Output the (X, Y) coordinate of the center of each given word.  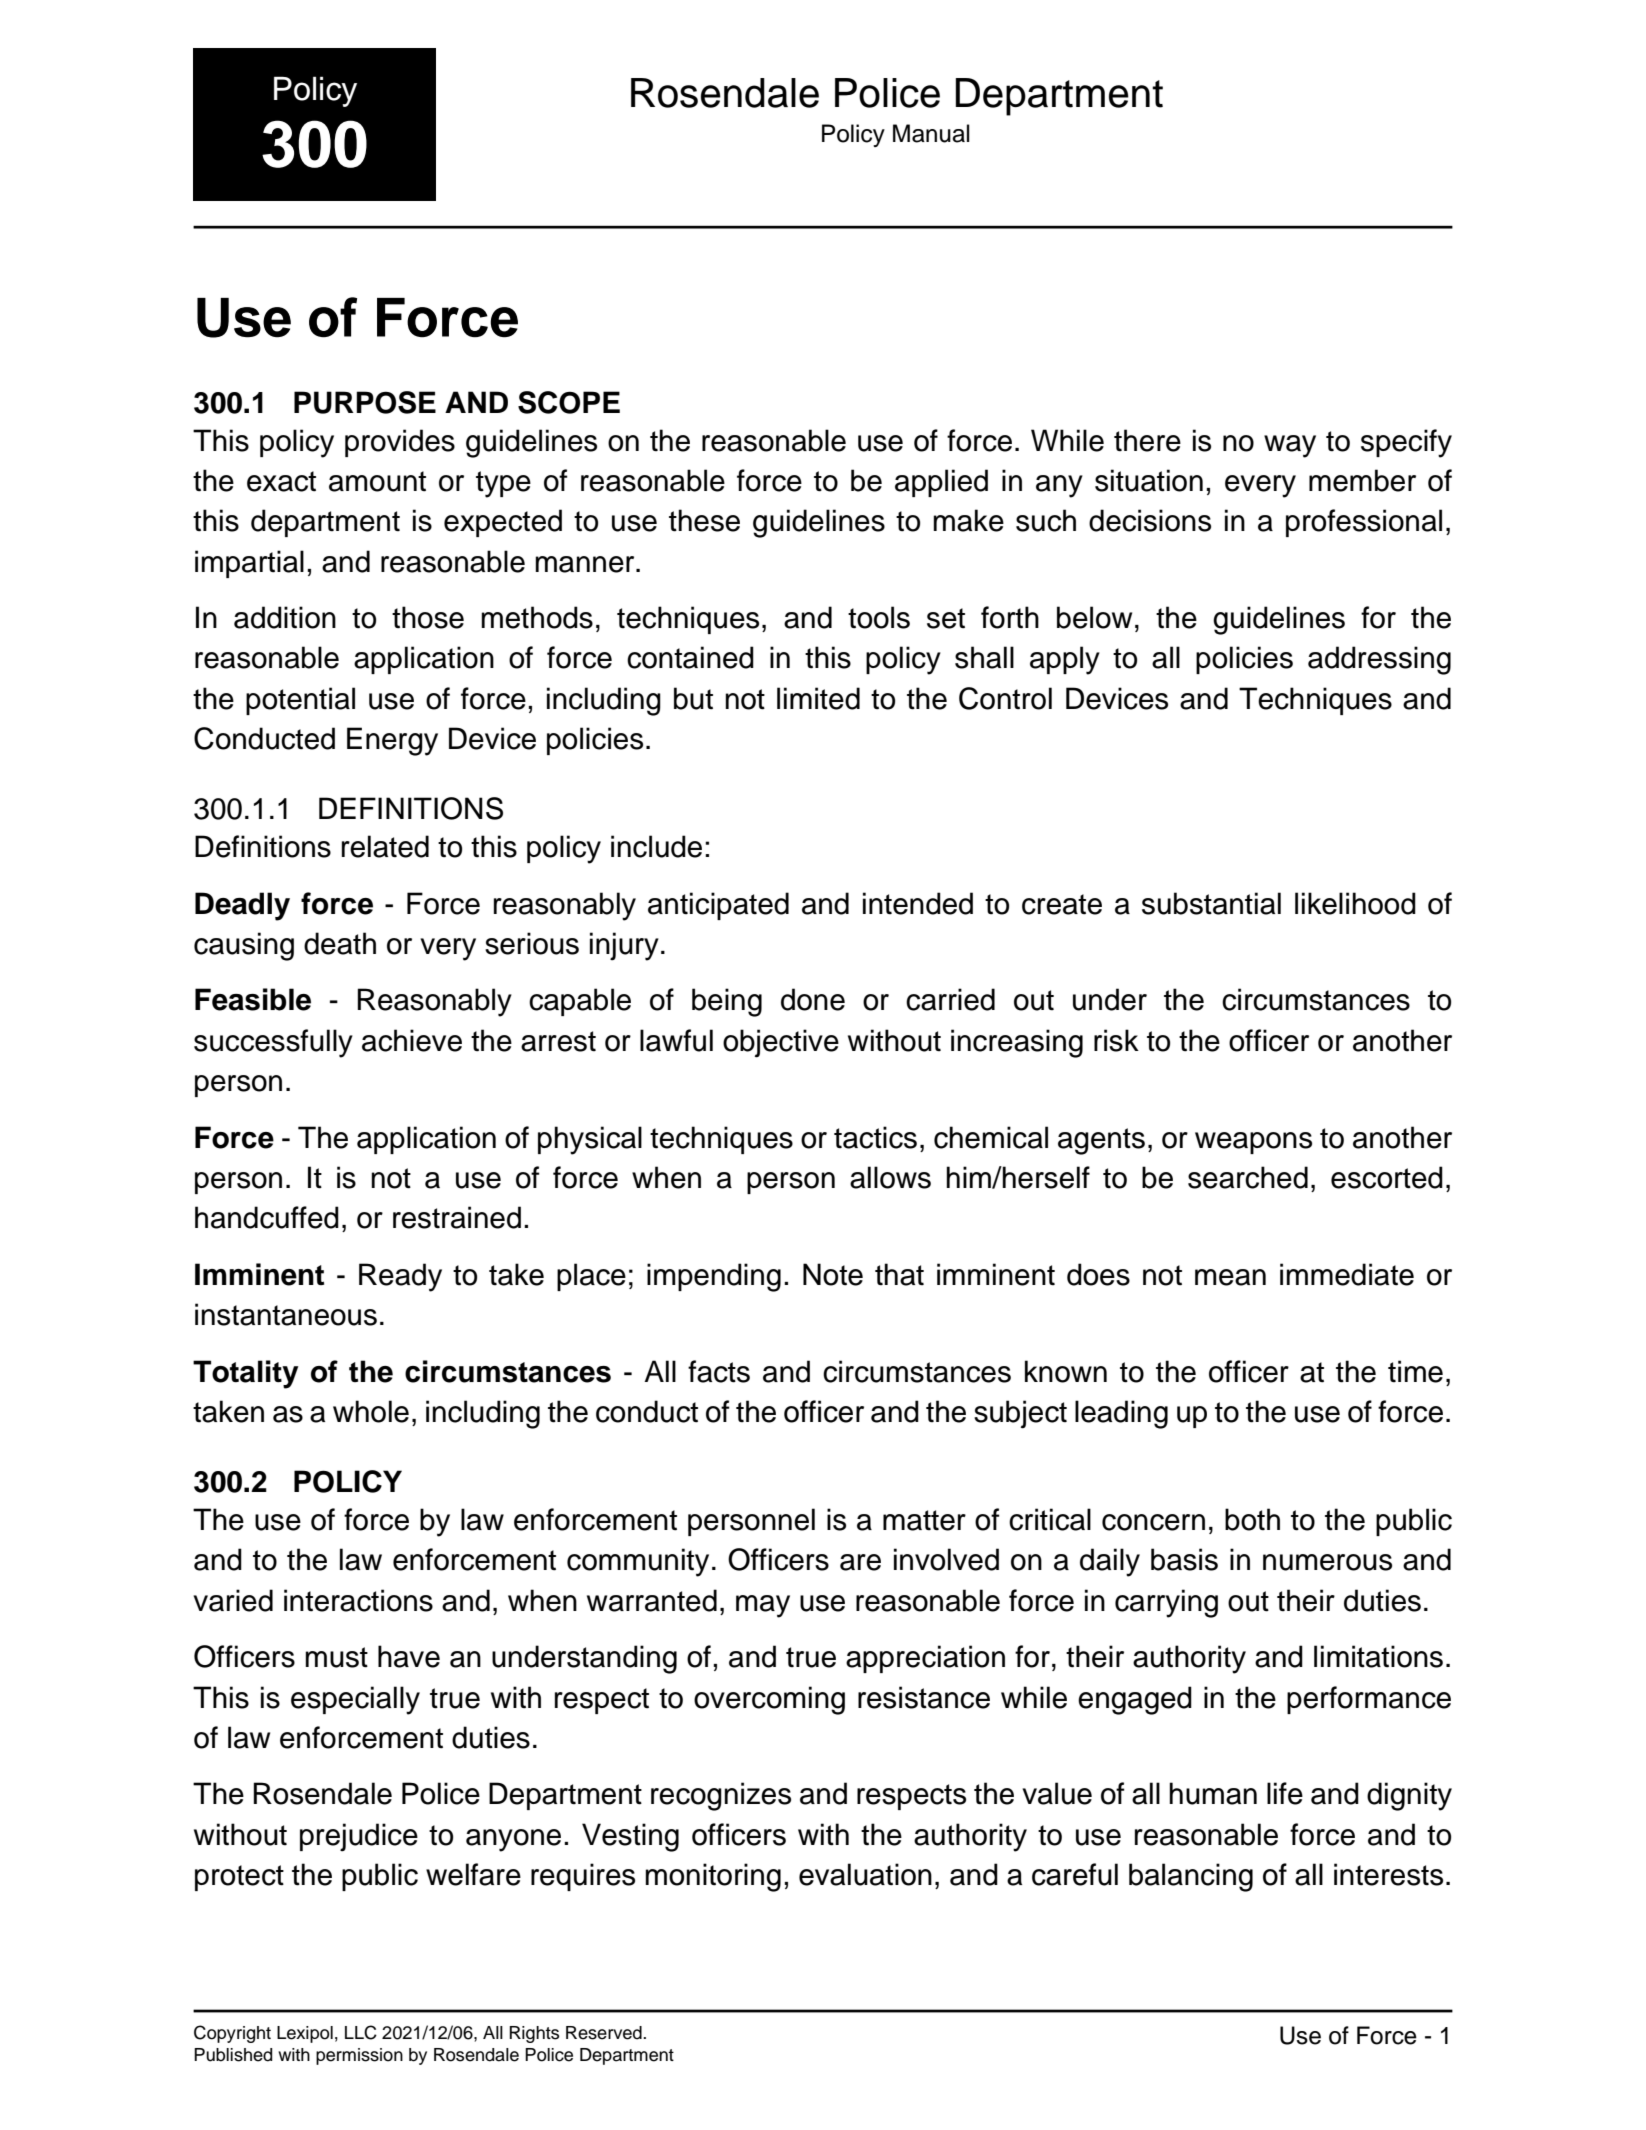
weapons (1253, 1143)
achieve (412, 1040)
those (428, 617)
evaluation (865, 1874)
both (1252, 1519)
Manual (931, 133)
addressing (1379, 660)
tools (879, 617)
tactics (875, 1137)
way (1290, 446)
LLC (361, 2032)
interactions (358, 1600)
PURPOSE (365, 402)
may (763, 1606)
